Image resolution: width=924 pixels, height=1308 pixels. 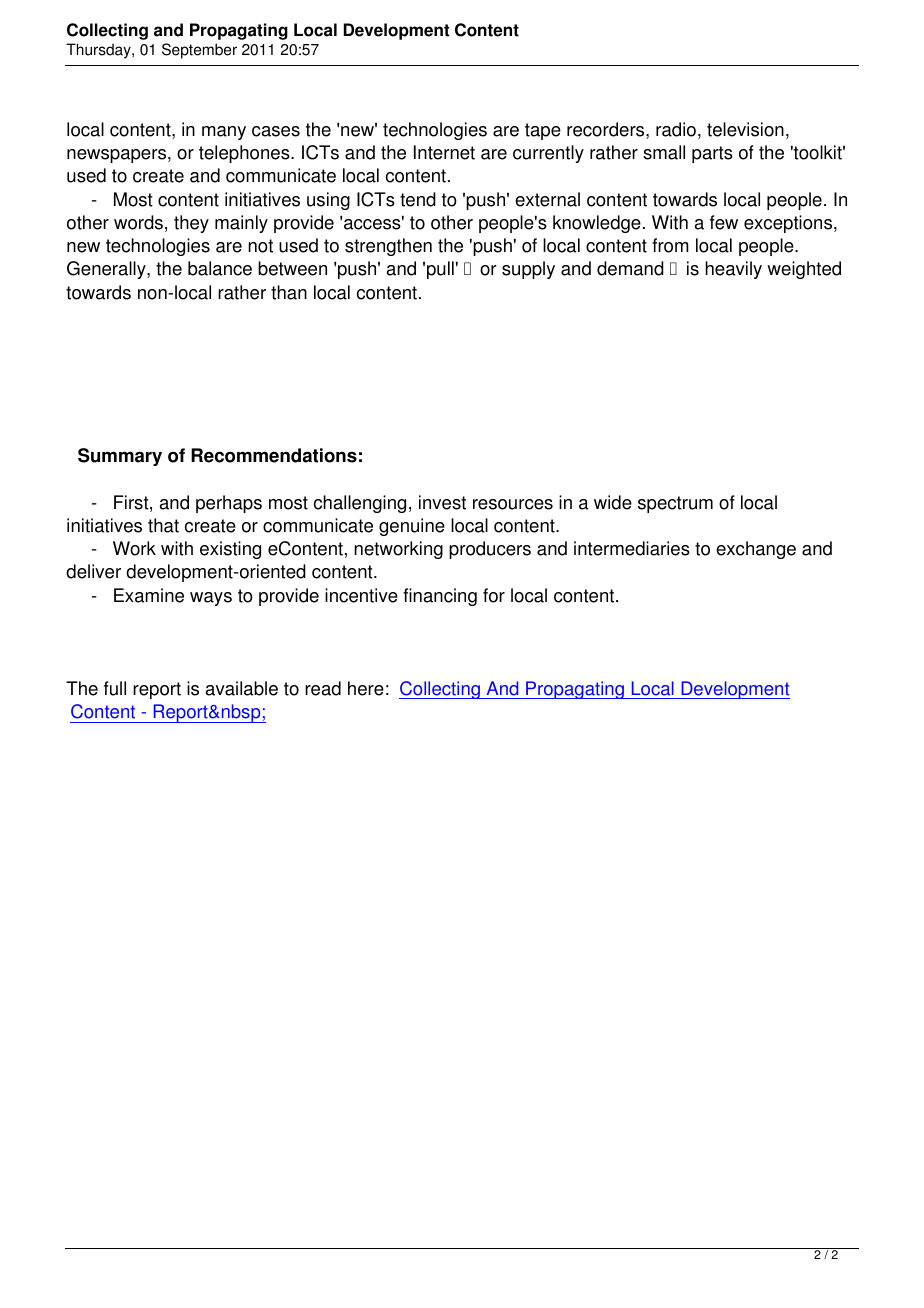 I want to click on available, so click(x=242, y=688).
